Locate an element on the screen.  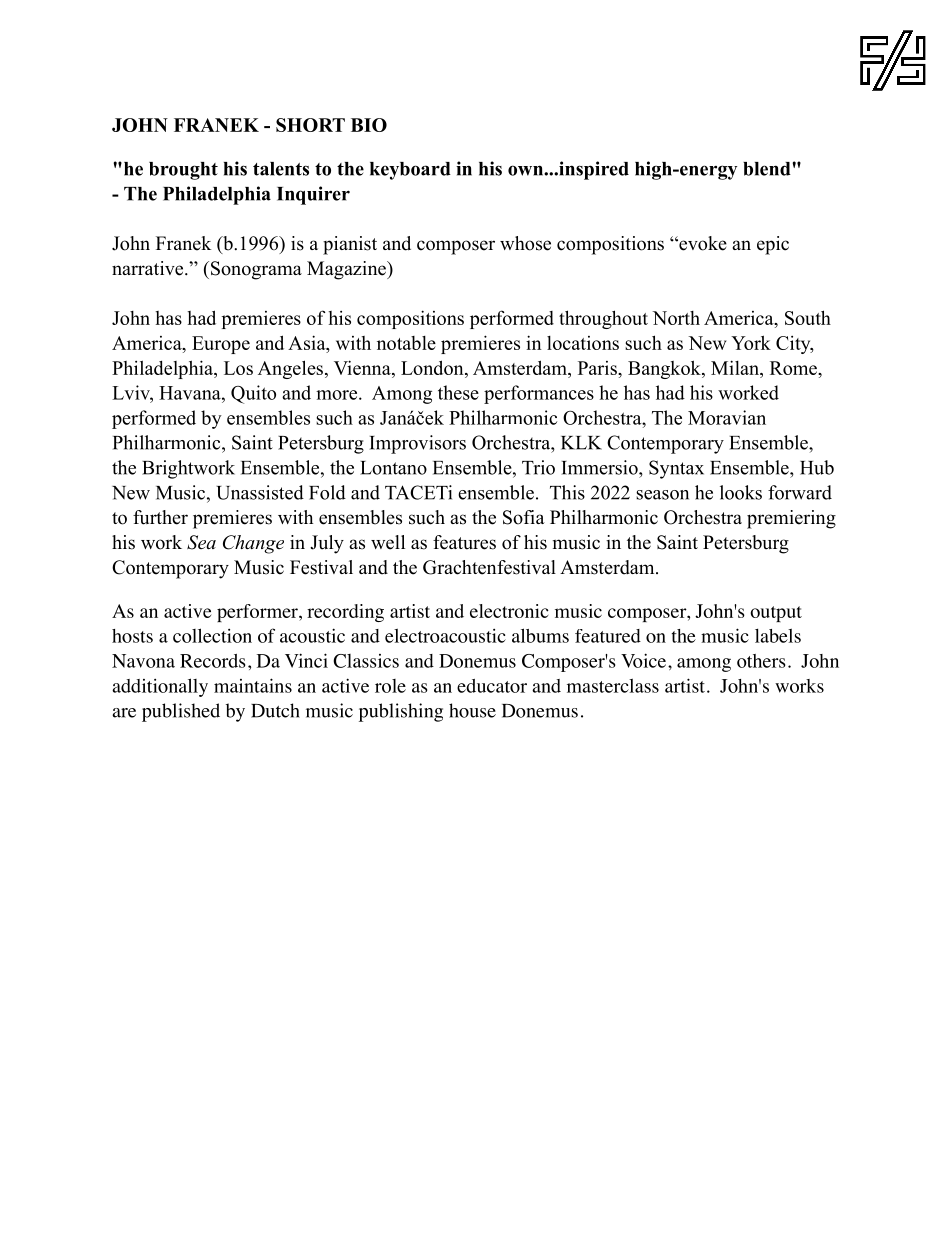
brought is located at coordinates (183, 171).
